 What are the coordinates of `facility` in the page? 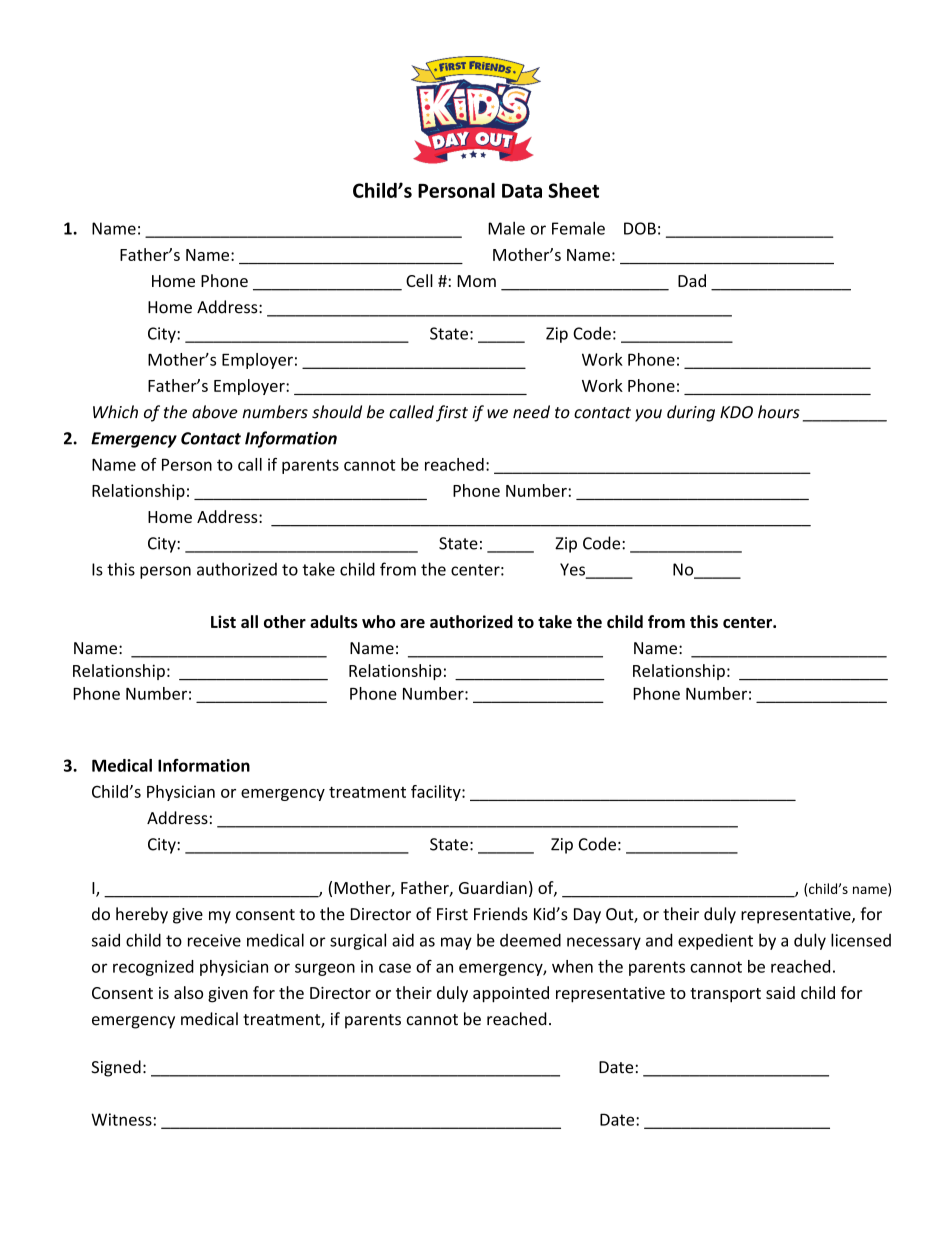 It's located at (437, 793).
